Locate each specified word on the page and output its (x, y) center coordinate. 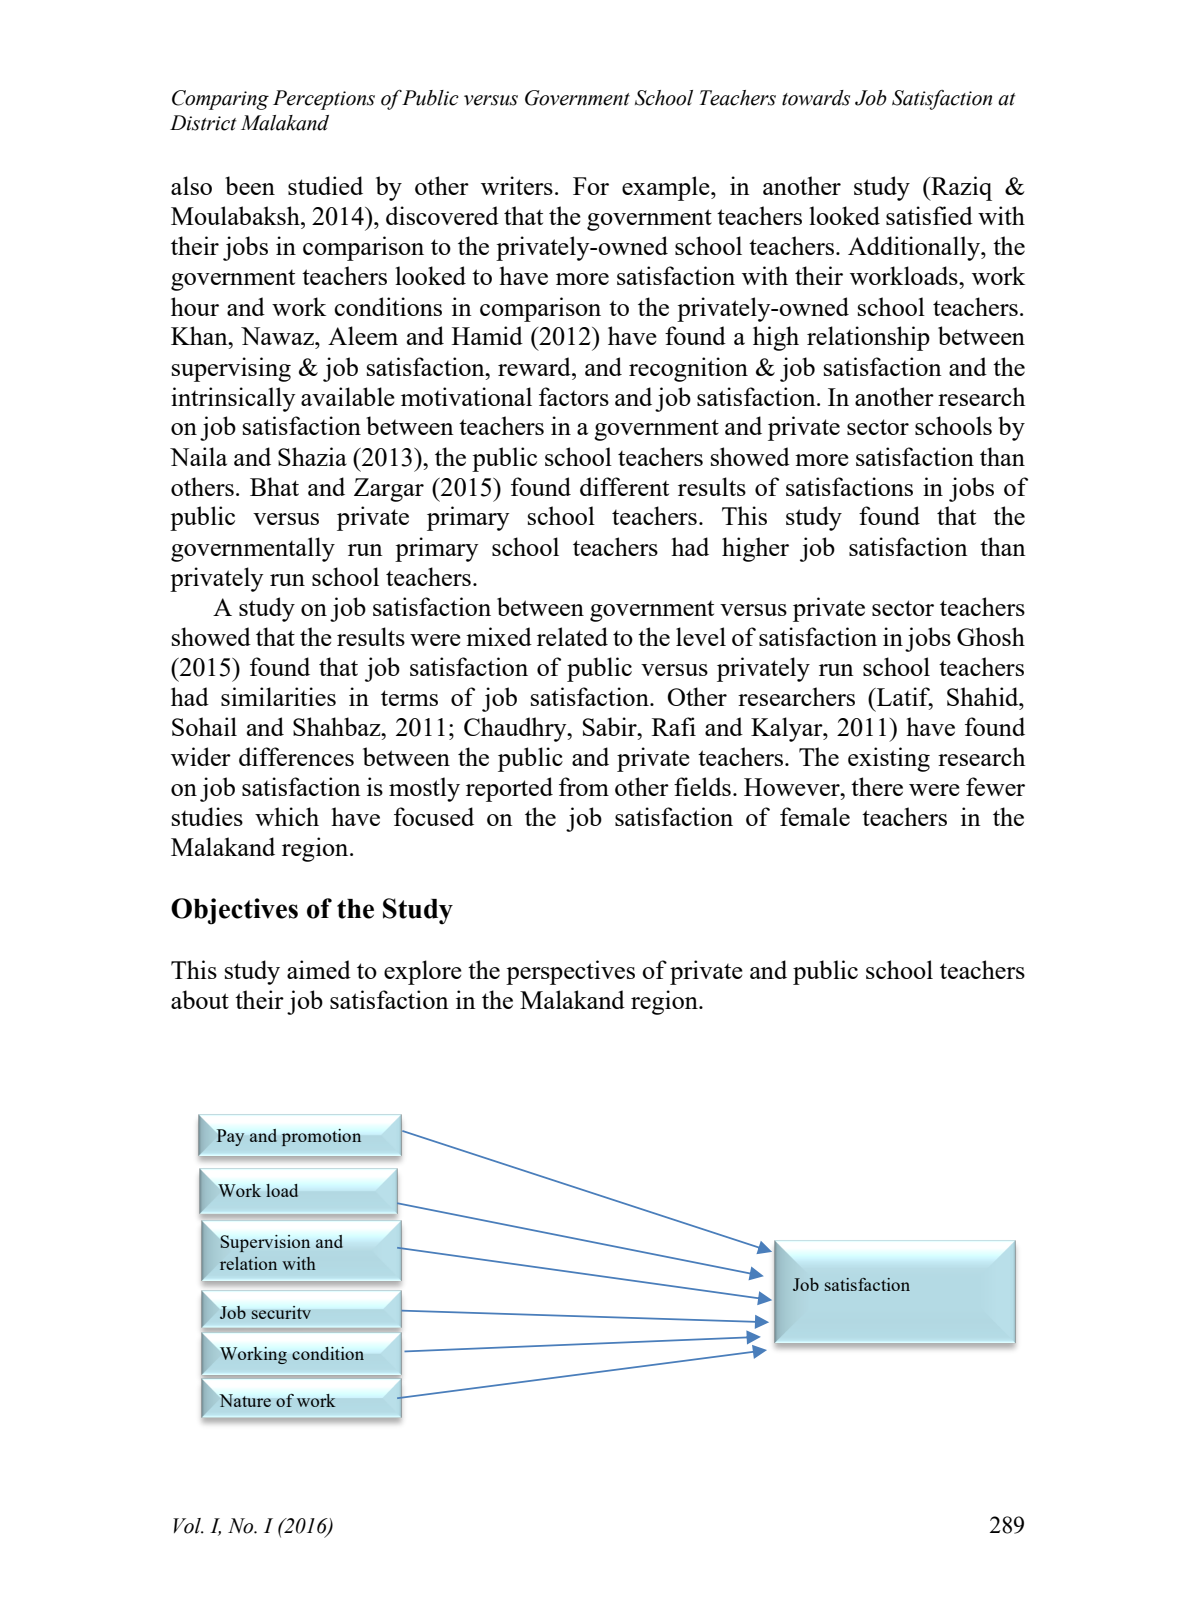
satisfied (929, 215)
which (287, 816)
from (584, 786)
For (591, 186)
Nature (245, 1400)
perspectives (570, 972)
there (877, 786)
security (281, 1312)
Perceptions (324, 100)
